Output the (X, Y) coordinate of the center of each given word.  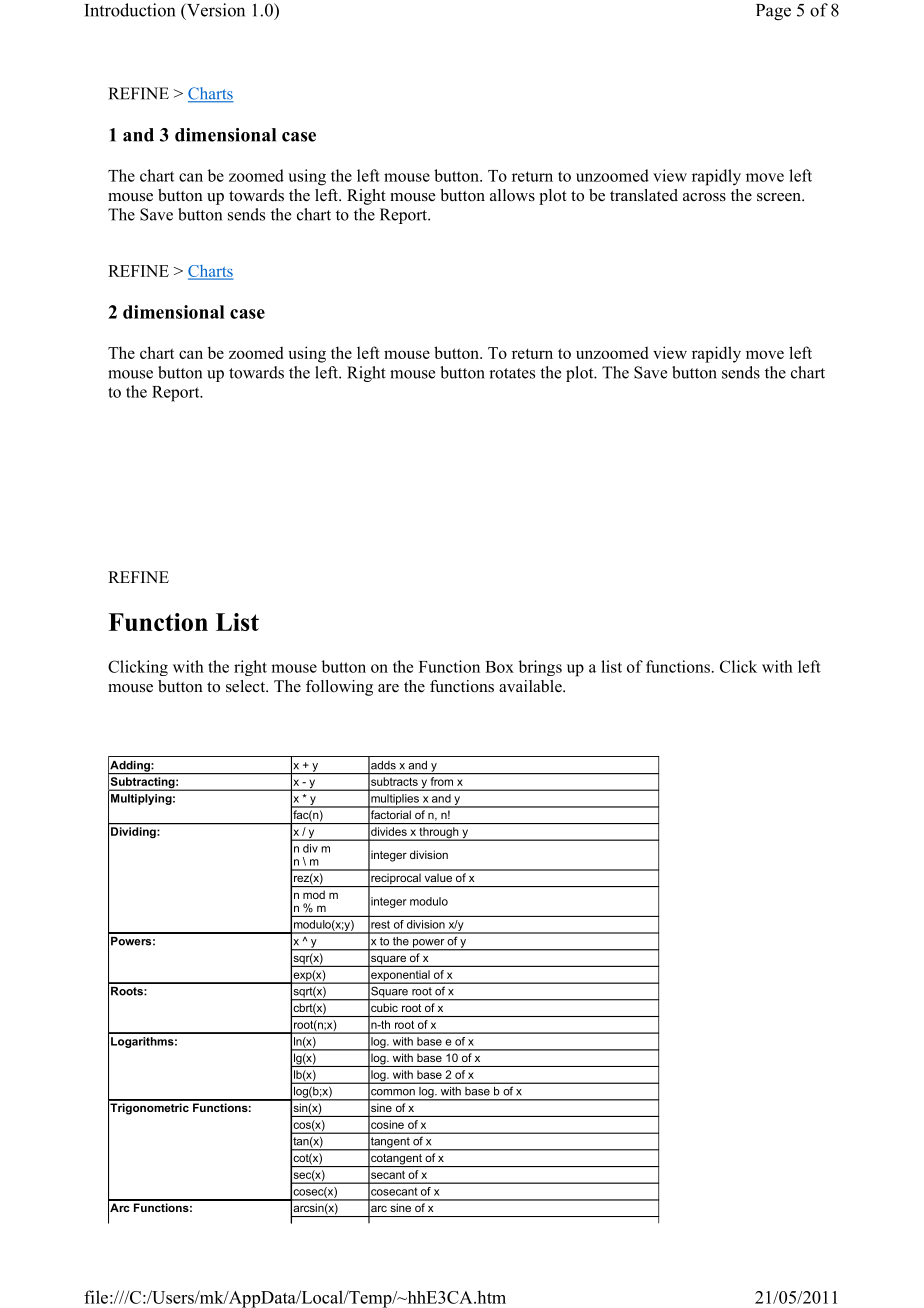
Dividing (133, 832)
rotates (512, 373)
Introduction (129, 10)
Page (773, 12)
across (704, 197)
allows (512, 195)
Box (499, 667)
